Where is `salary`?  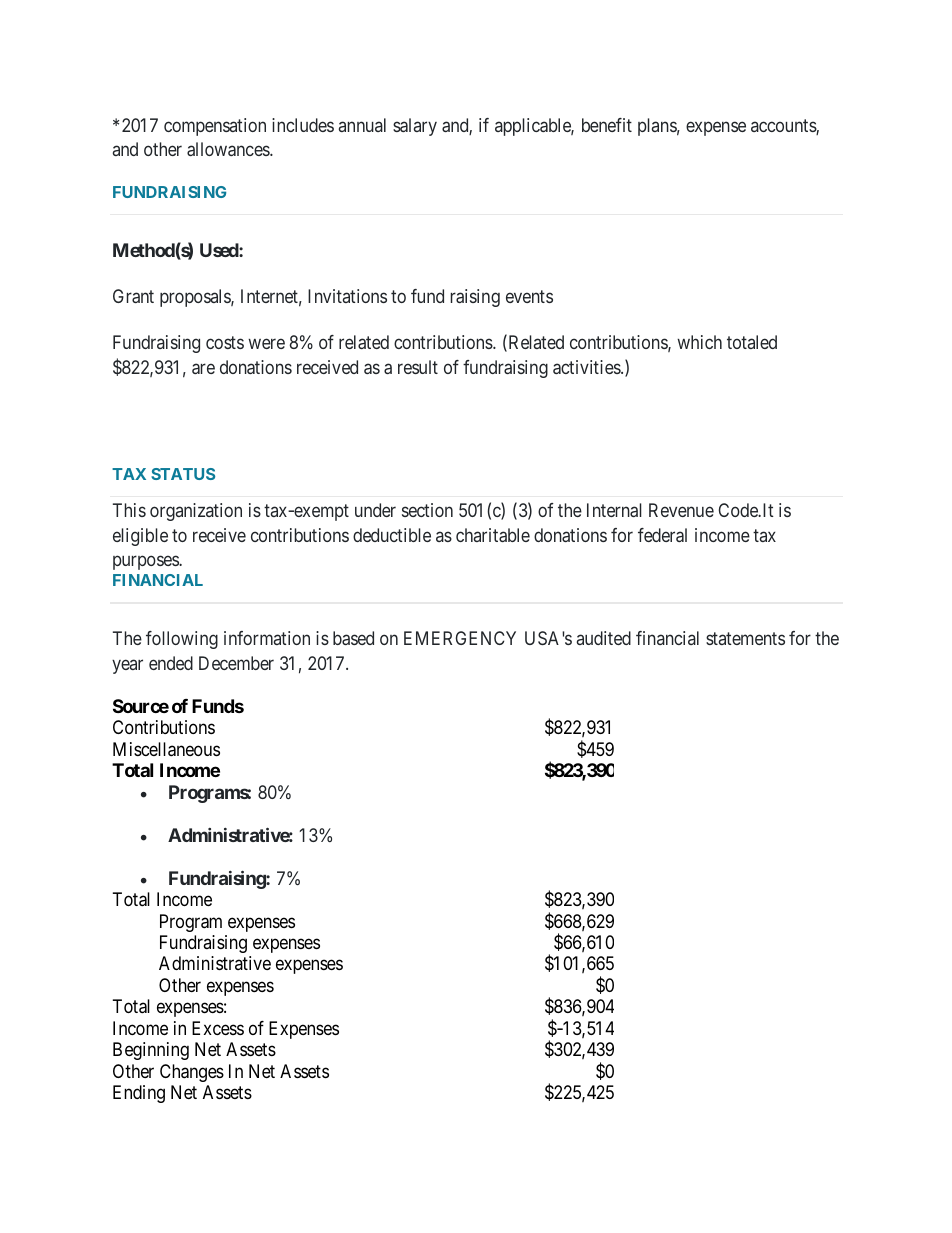
salary is located at coordinates (415, 127).
